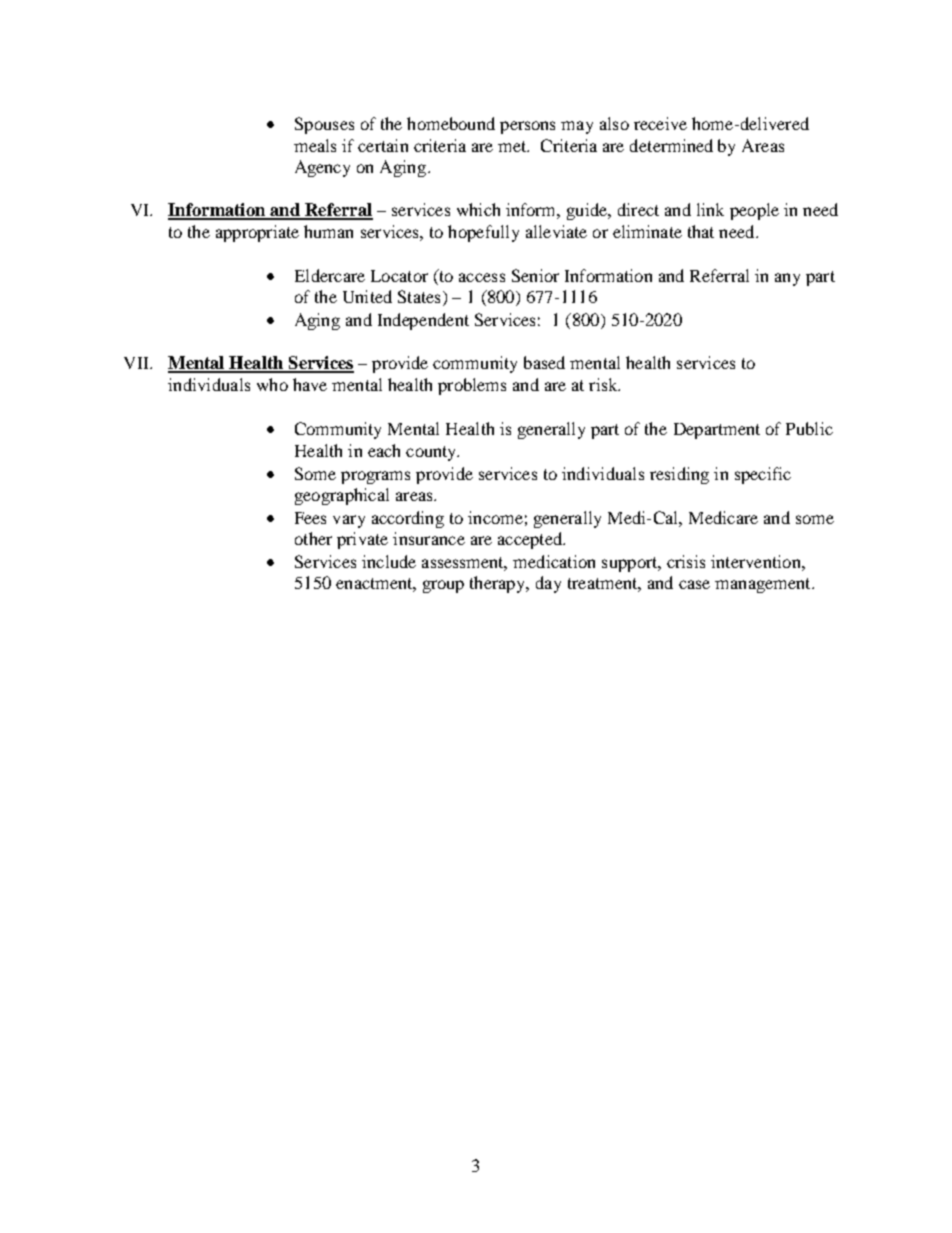  I want to click on met, so click(513, 146).
